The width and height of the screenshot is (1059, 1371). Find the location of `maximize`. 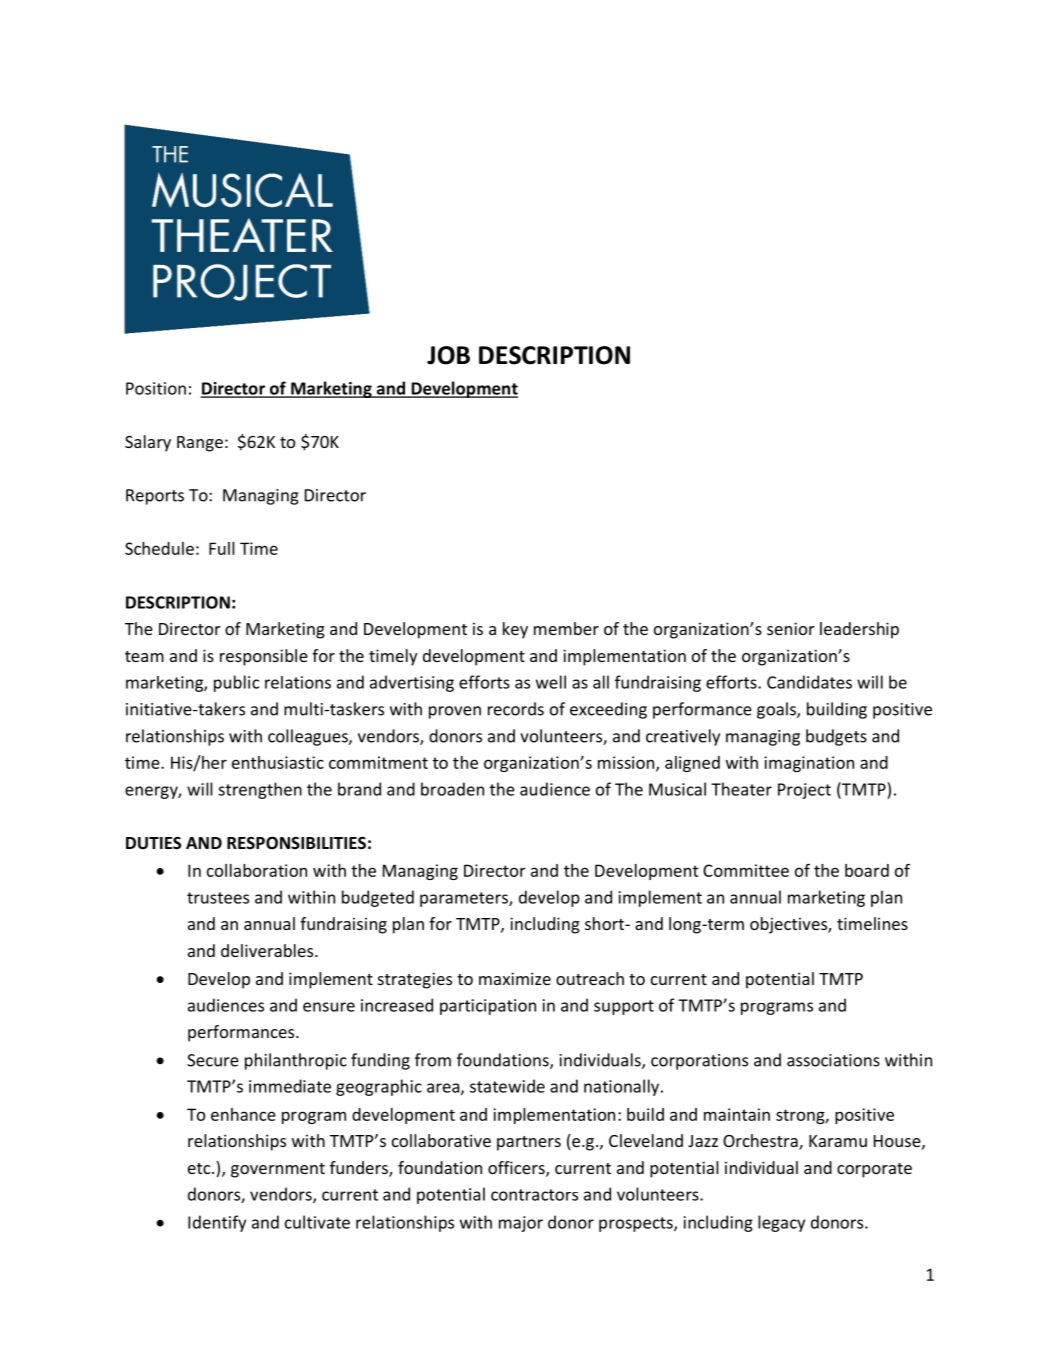

maximize is located at coordinates (515, 978).
